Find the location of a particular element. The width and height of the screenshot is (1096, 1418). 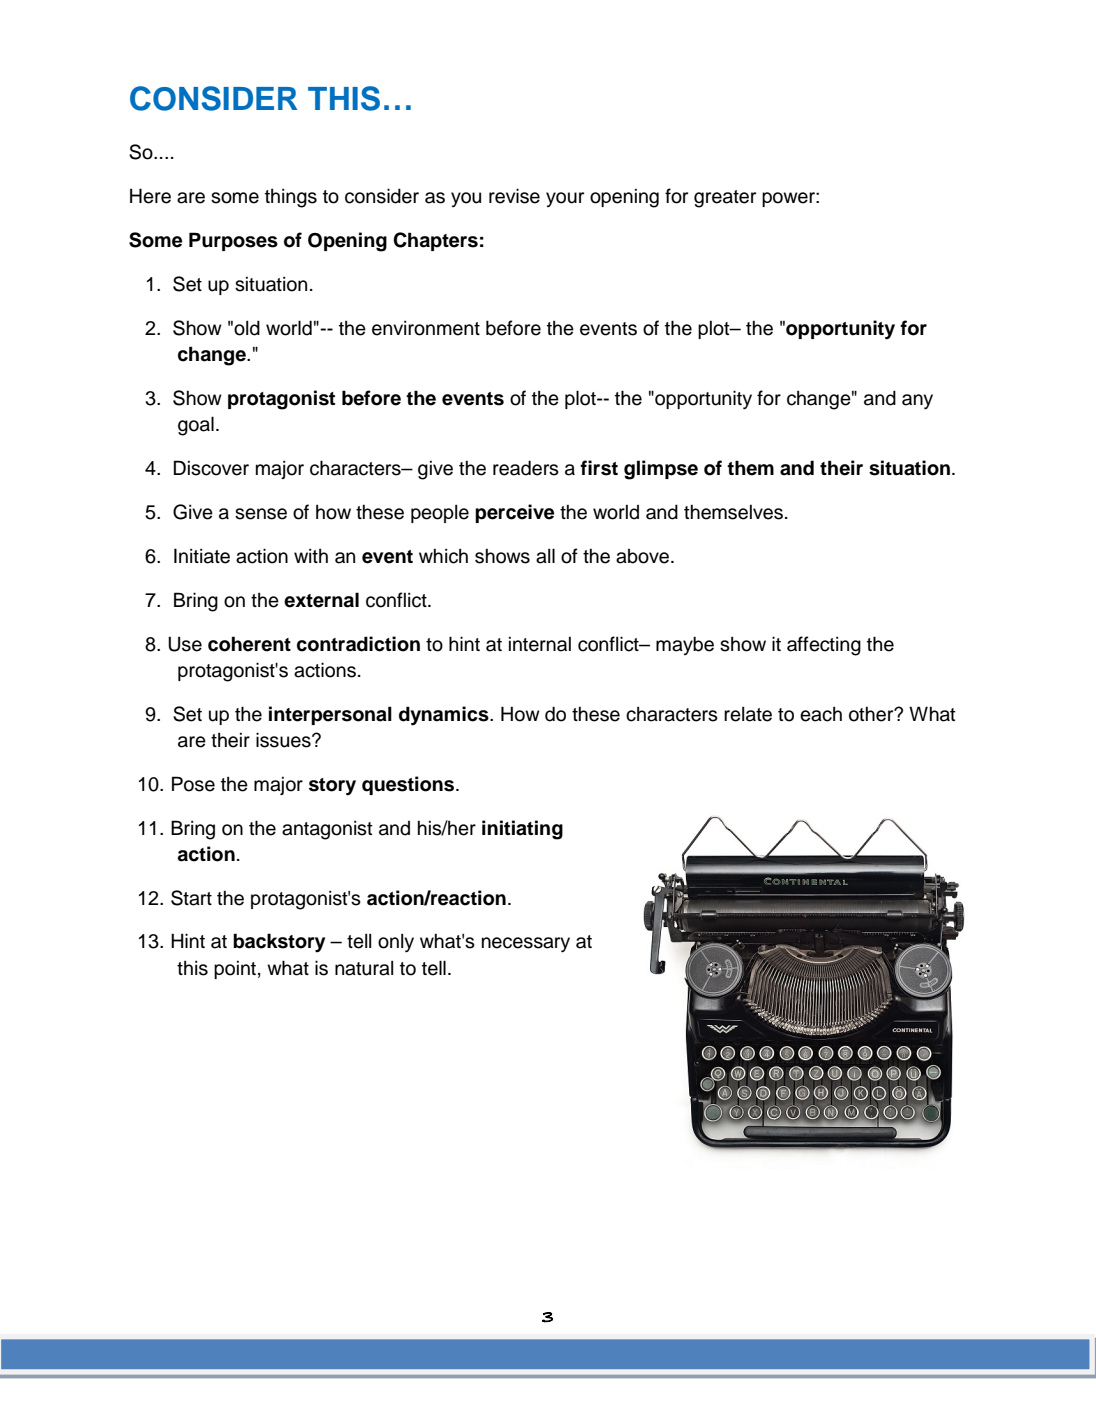

natural is located at coordinates (364, 968).
